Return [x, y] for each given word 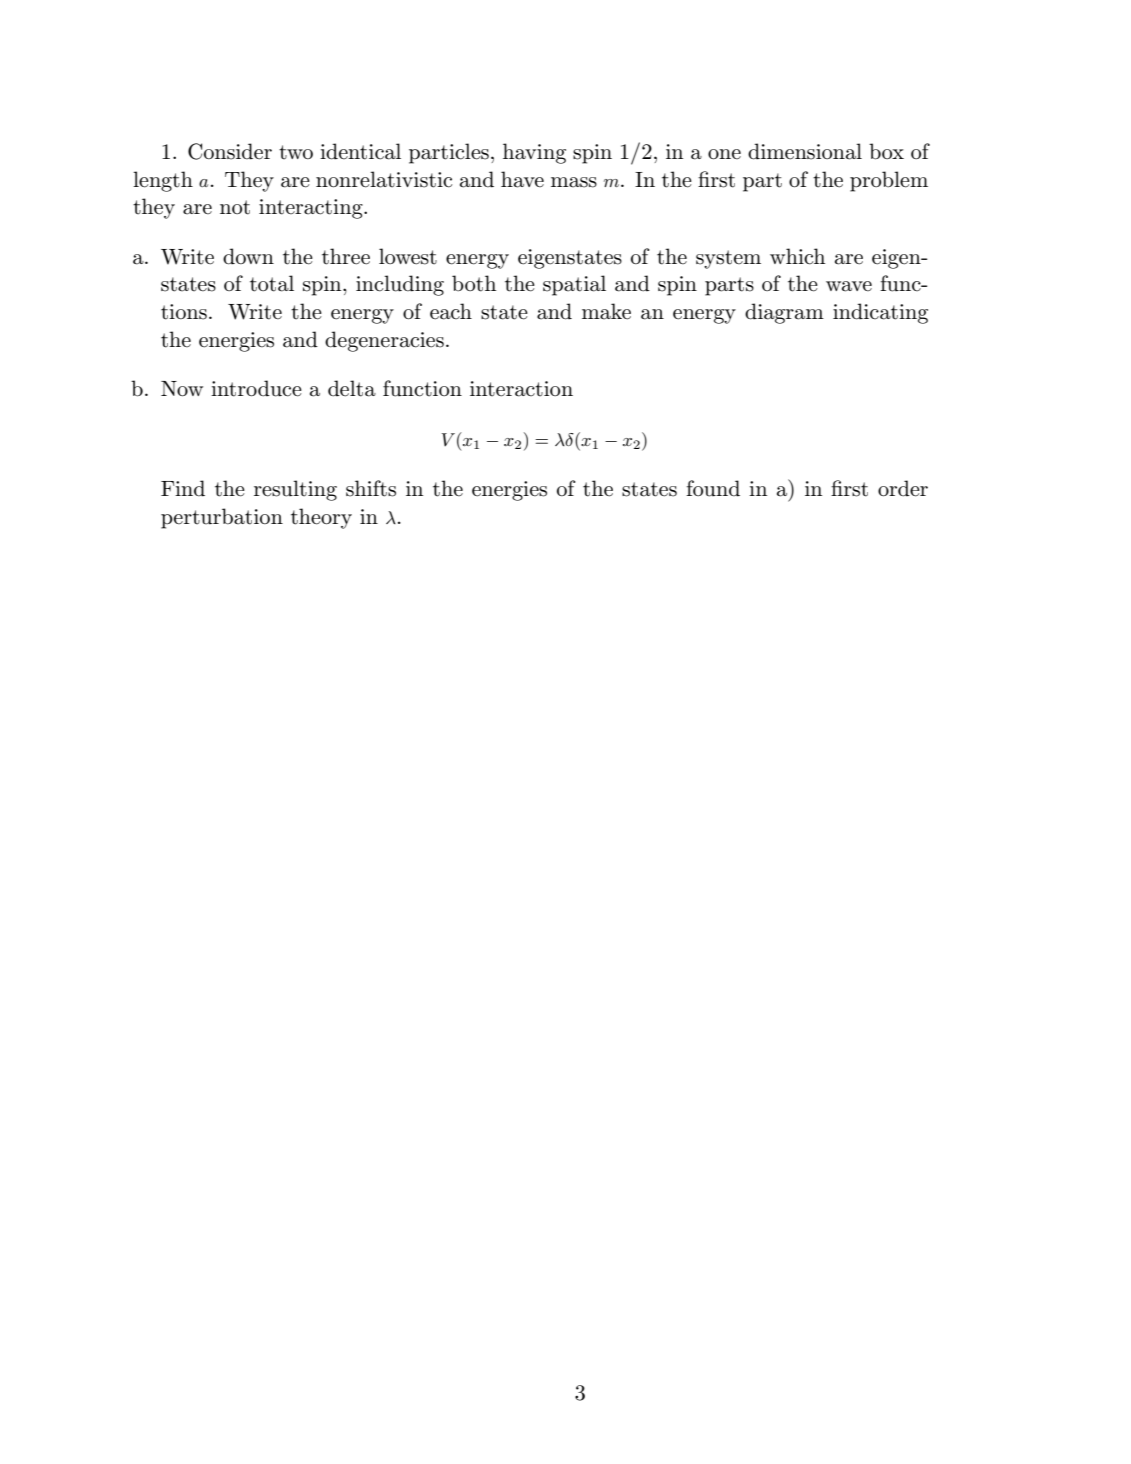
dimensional [805, 151]
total [272, 283]
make [606, 311]
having [534, 153]
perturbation [222, 518]
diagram [784, 313]
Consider [230, 151]
